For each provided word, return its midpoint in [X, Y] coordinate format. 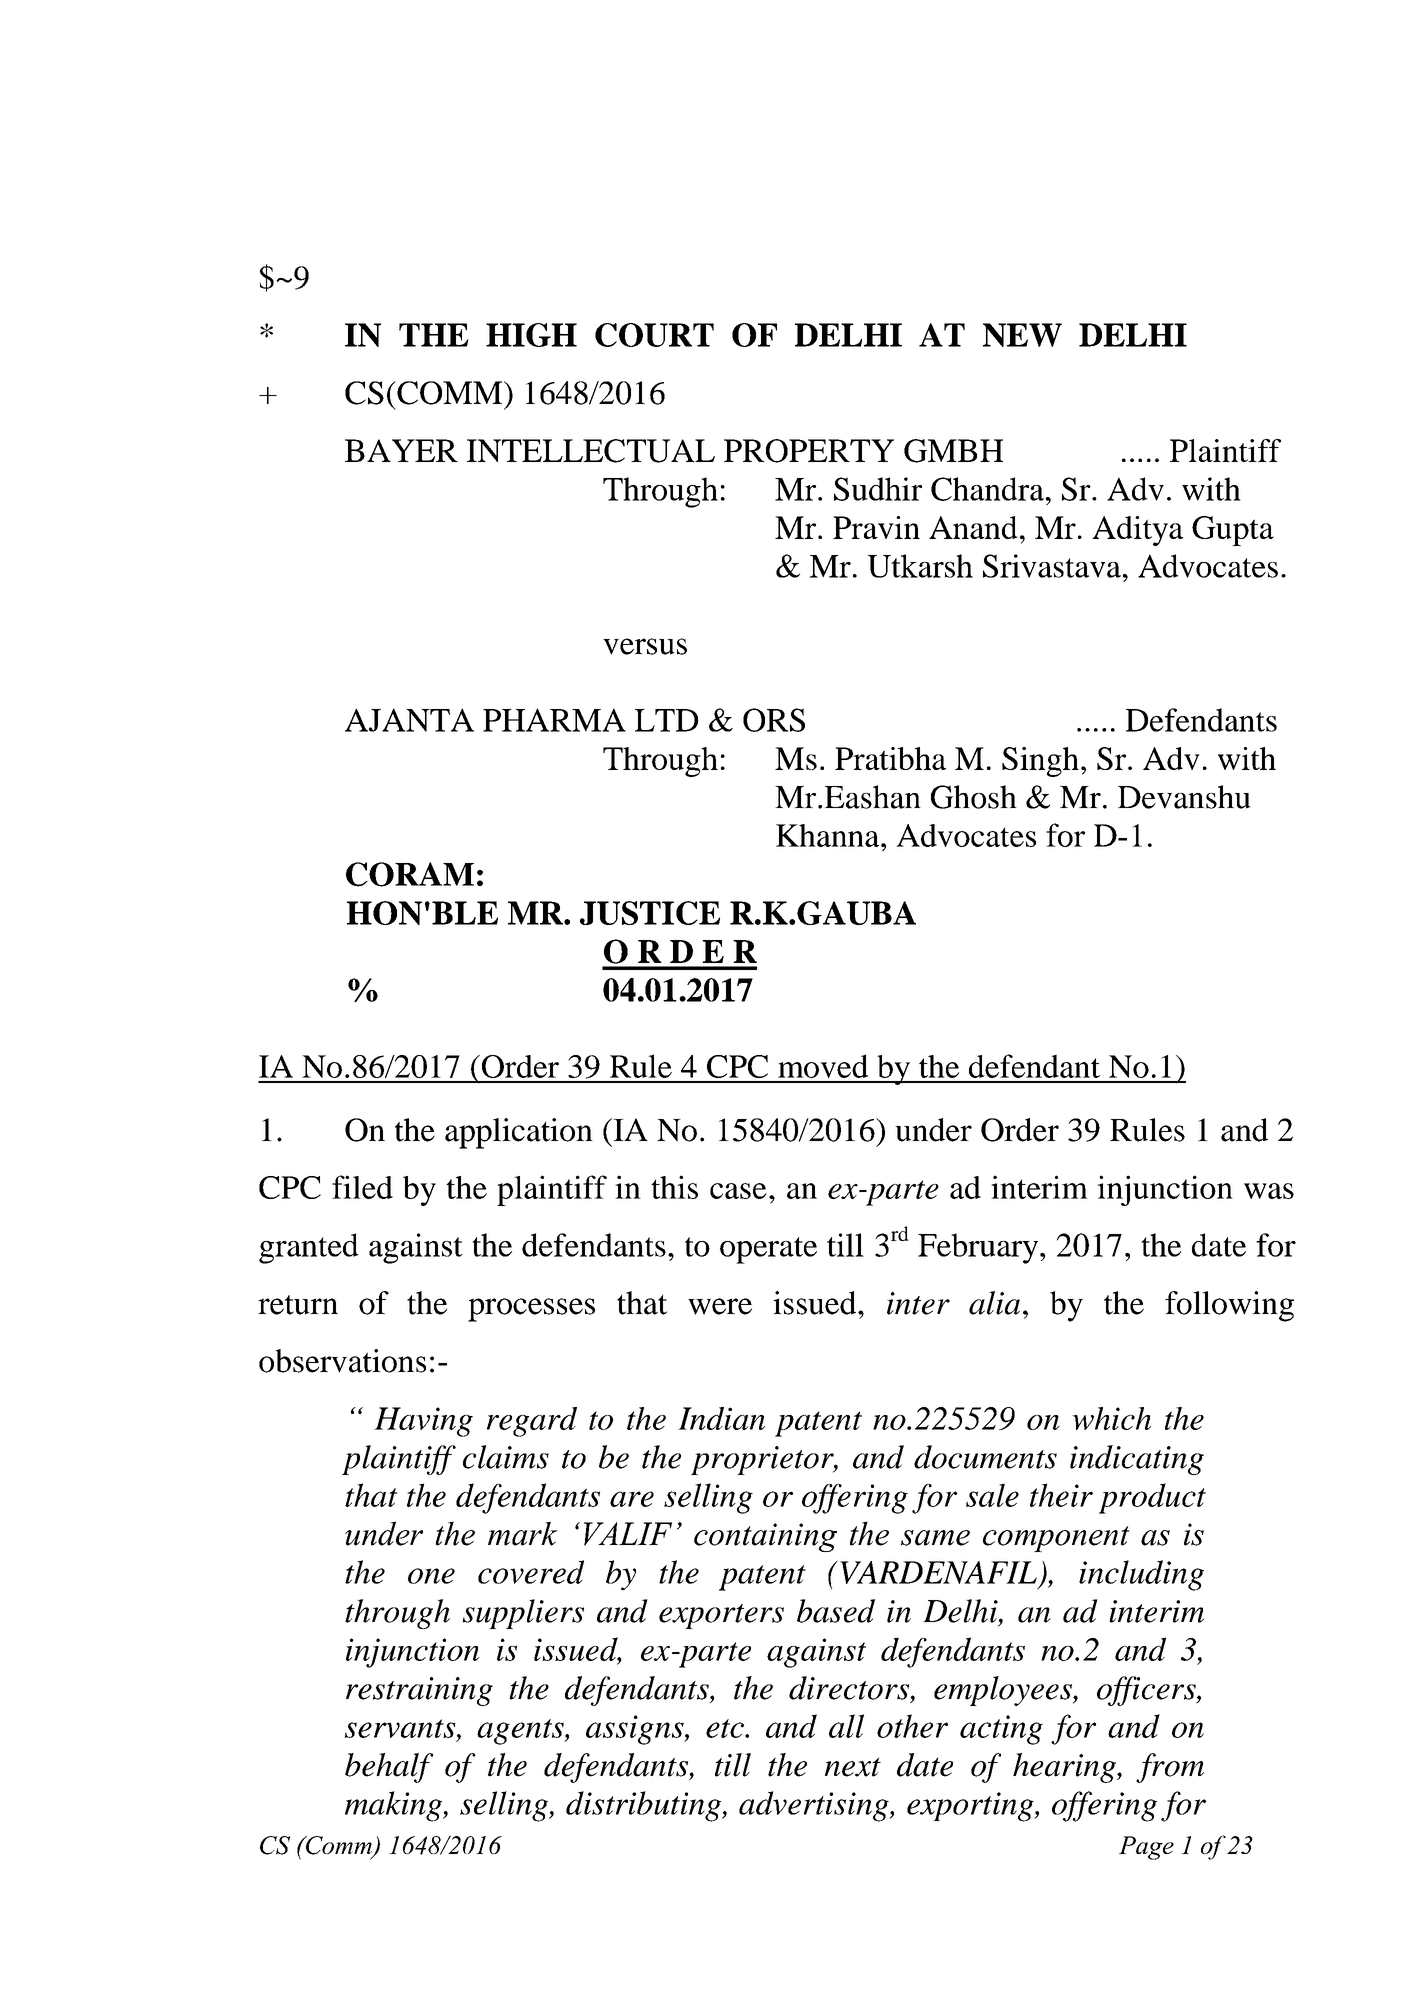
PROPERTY [809, 451]
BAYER [401, 450]
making [395, 1806]
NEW [1022, 335]
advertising [815, 1806]
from [1170, 1768]
